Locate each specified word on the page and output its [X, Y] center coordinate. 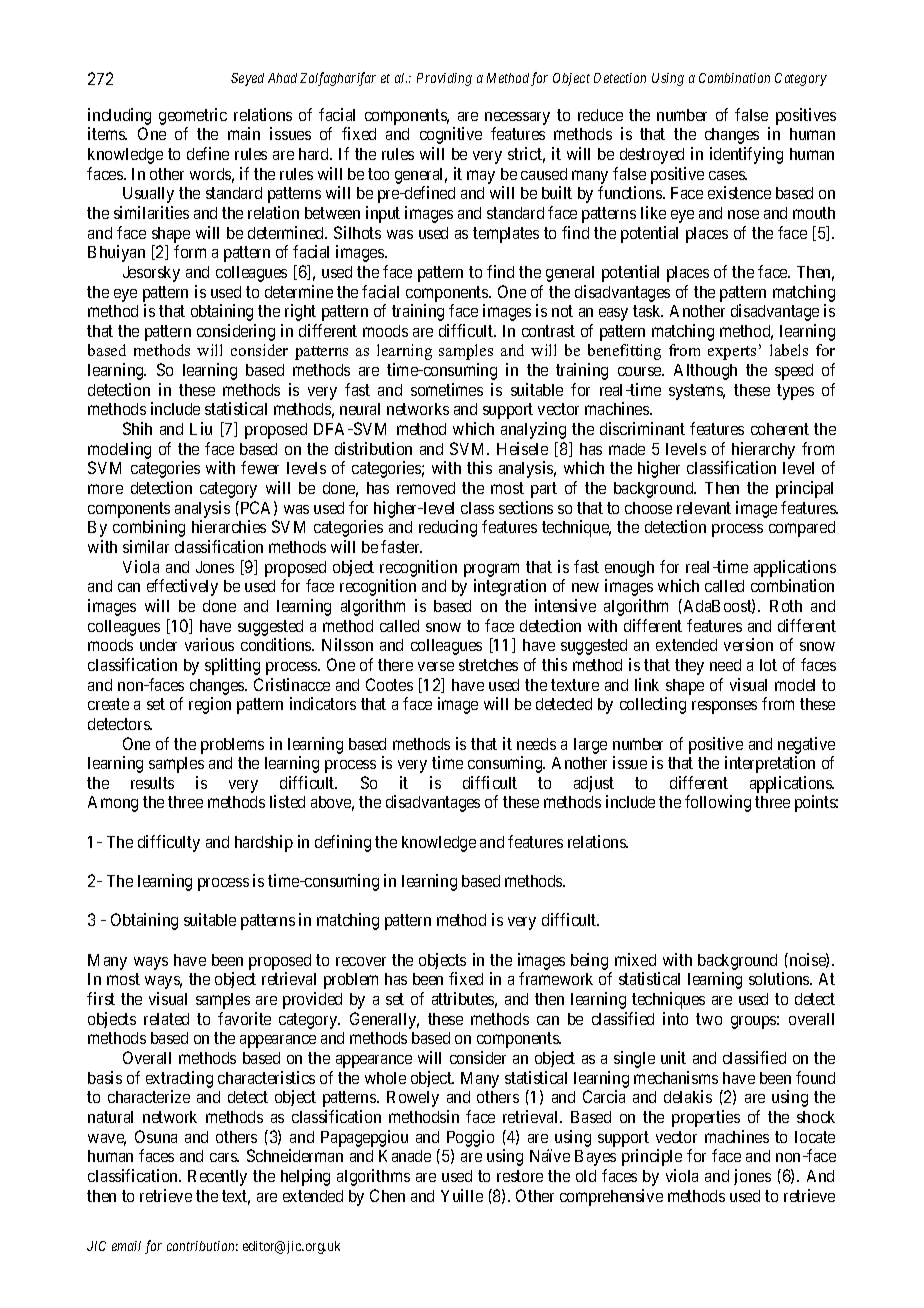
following [718, 803]
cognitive [451, 135]
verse [436, 666]
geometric [193, 116]
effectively [182, 587]
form [190, 251]
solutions [780, 978]
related [166, 1019]
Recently [217, 1178]
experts [732, 353]
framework [556, 978]
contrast [548, 331]
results [152, 783]
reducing [448, 528]
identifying [746, 155]
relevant [704, 508]
